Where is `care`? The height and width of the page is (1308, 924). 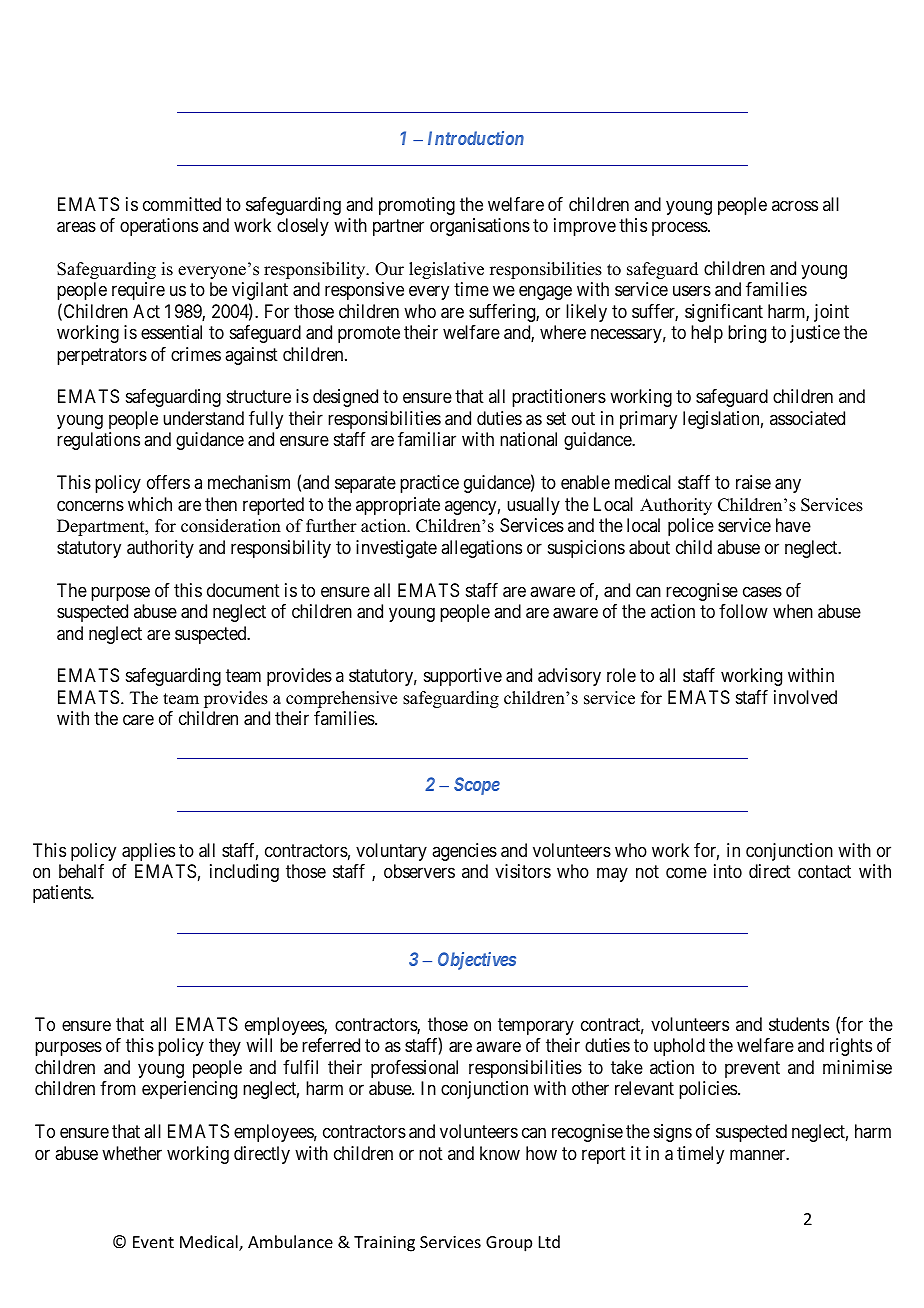
care is located at coordinates (138, 720).
